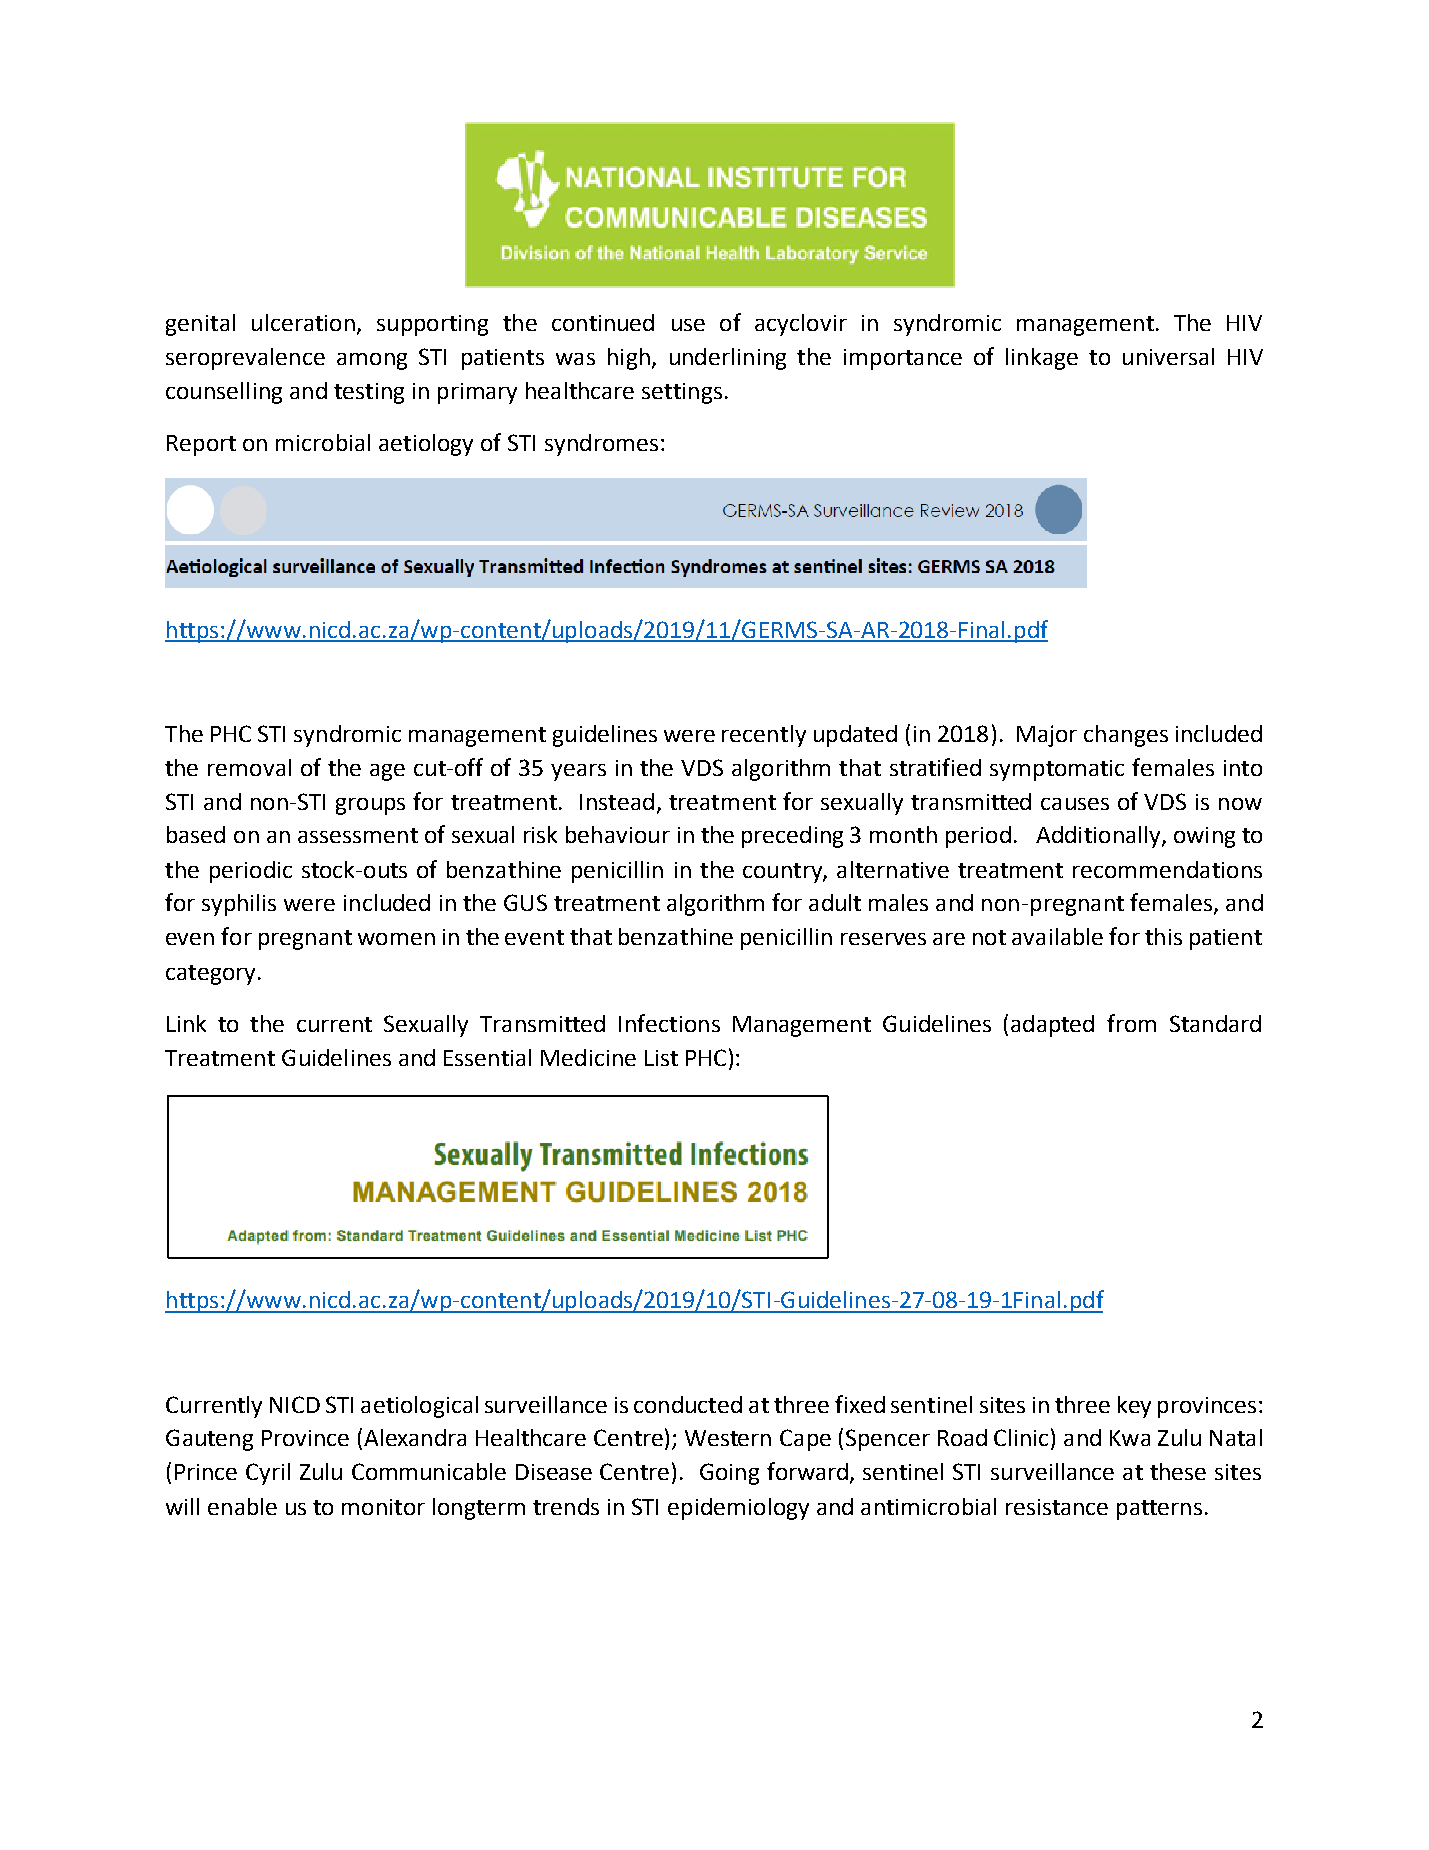 Image resolution: width=1429 pixels, height=1850 pixels. What do you see at coordinates (268, 1474) in the document?
I see `Cyril` at bounding box center [268, 1474].
